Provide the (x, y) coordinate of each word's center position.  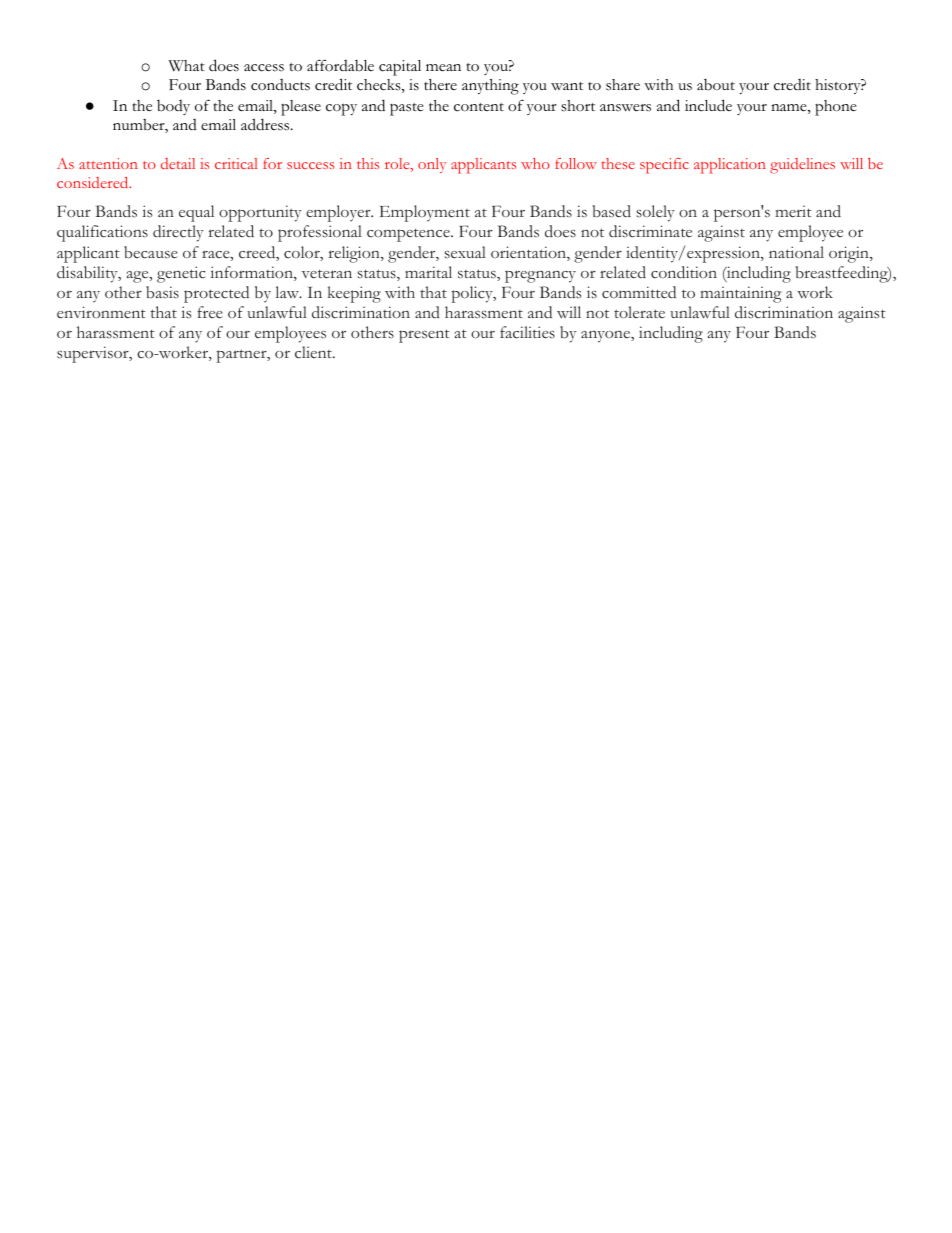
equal (196, 213)
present (424, 336)
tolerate (639, 312)
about (716, 85)
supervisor (94, 354)
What (186, 66)
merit (793, 211)
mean (443, 68)
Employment (425, 213)
